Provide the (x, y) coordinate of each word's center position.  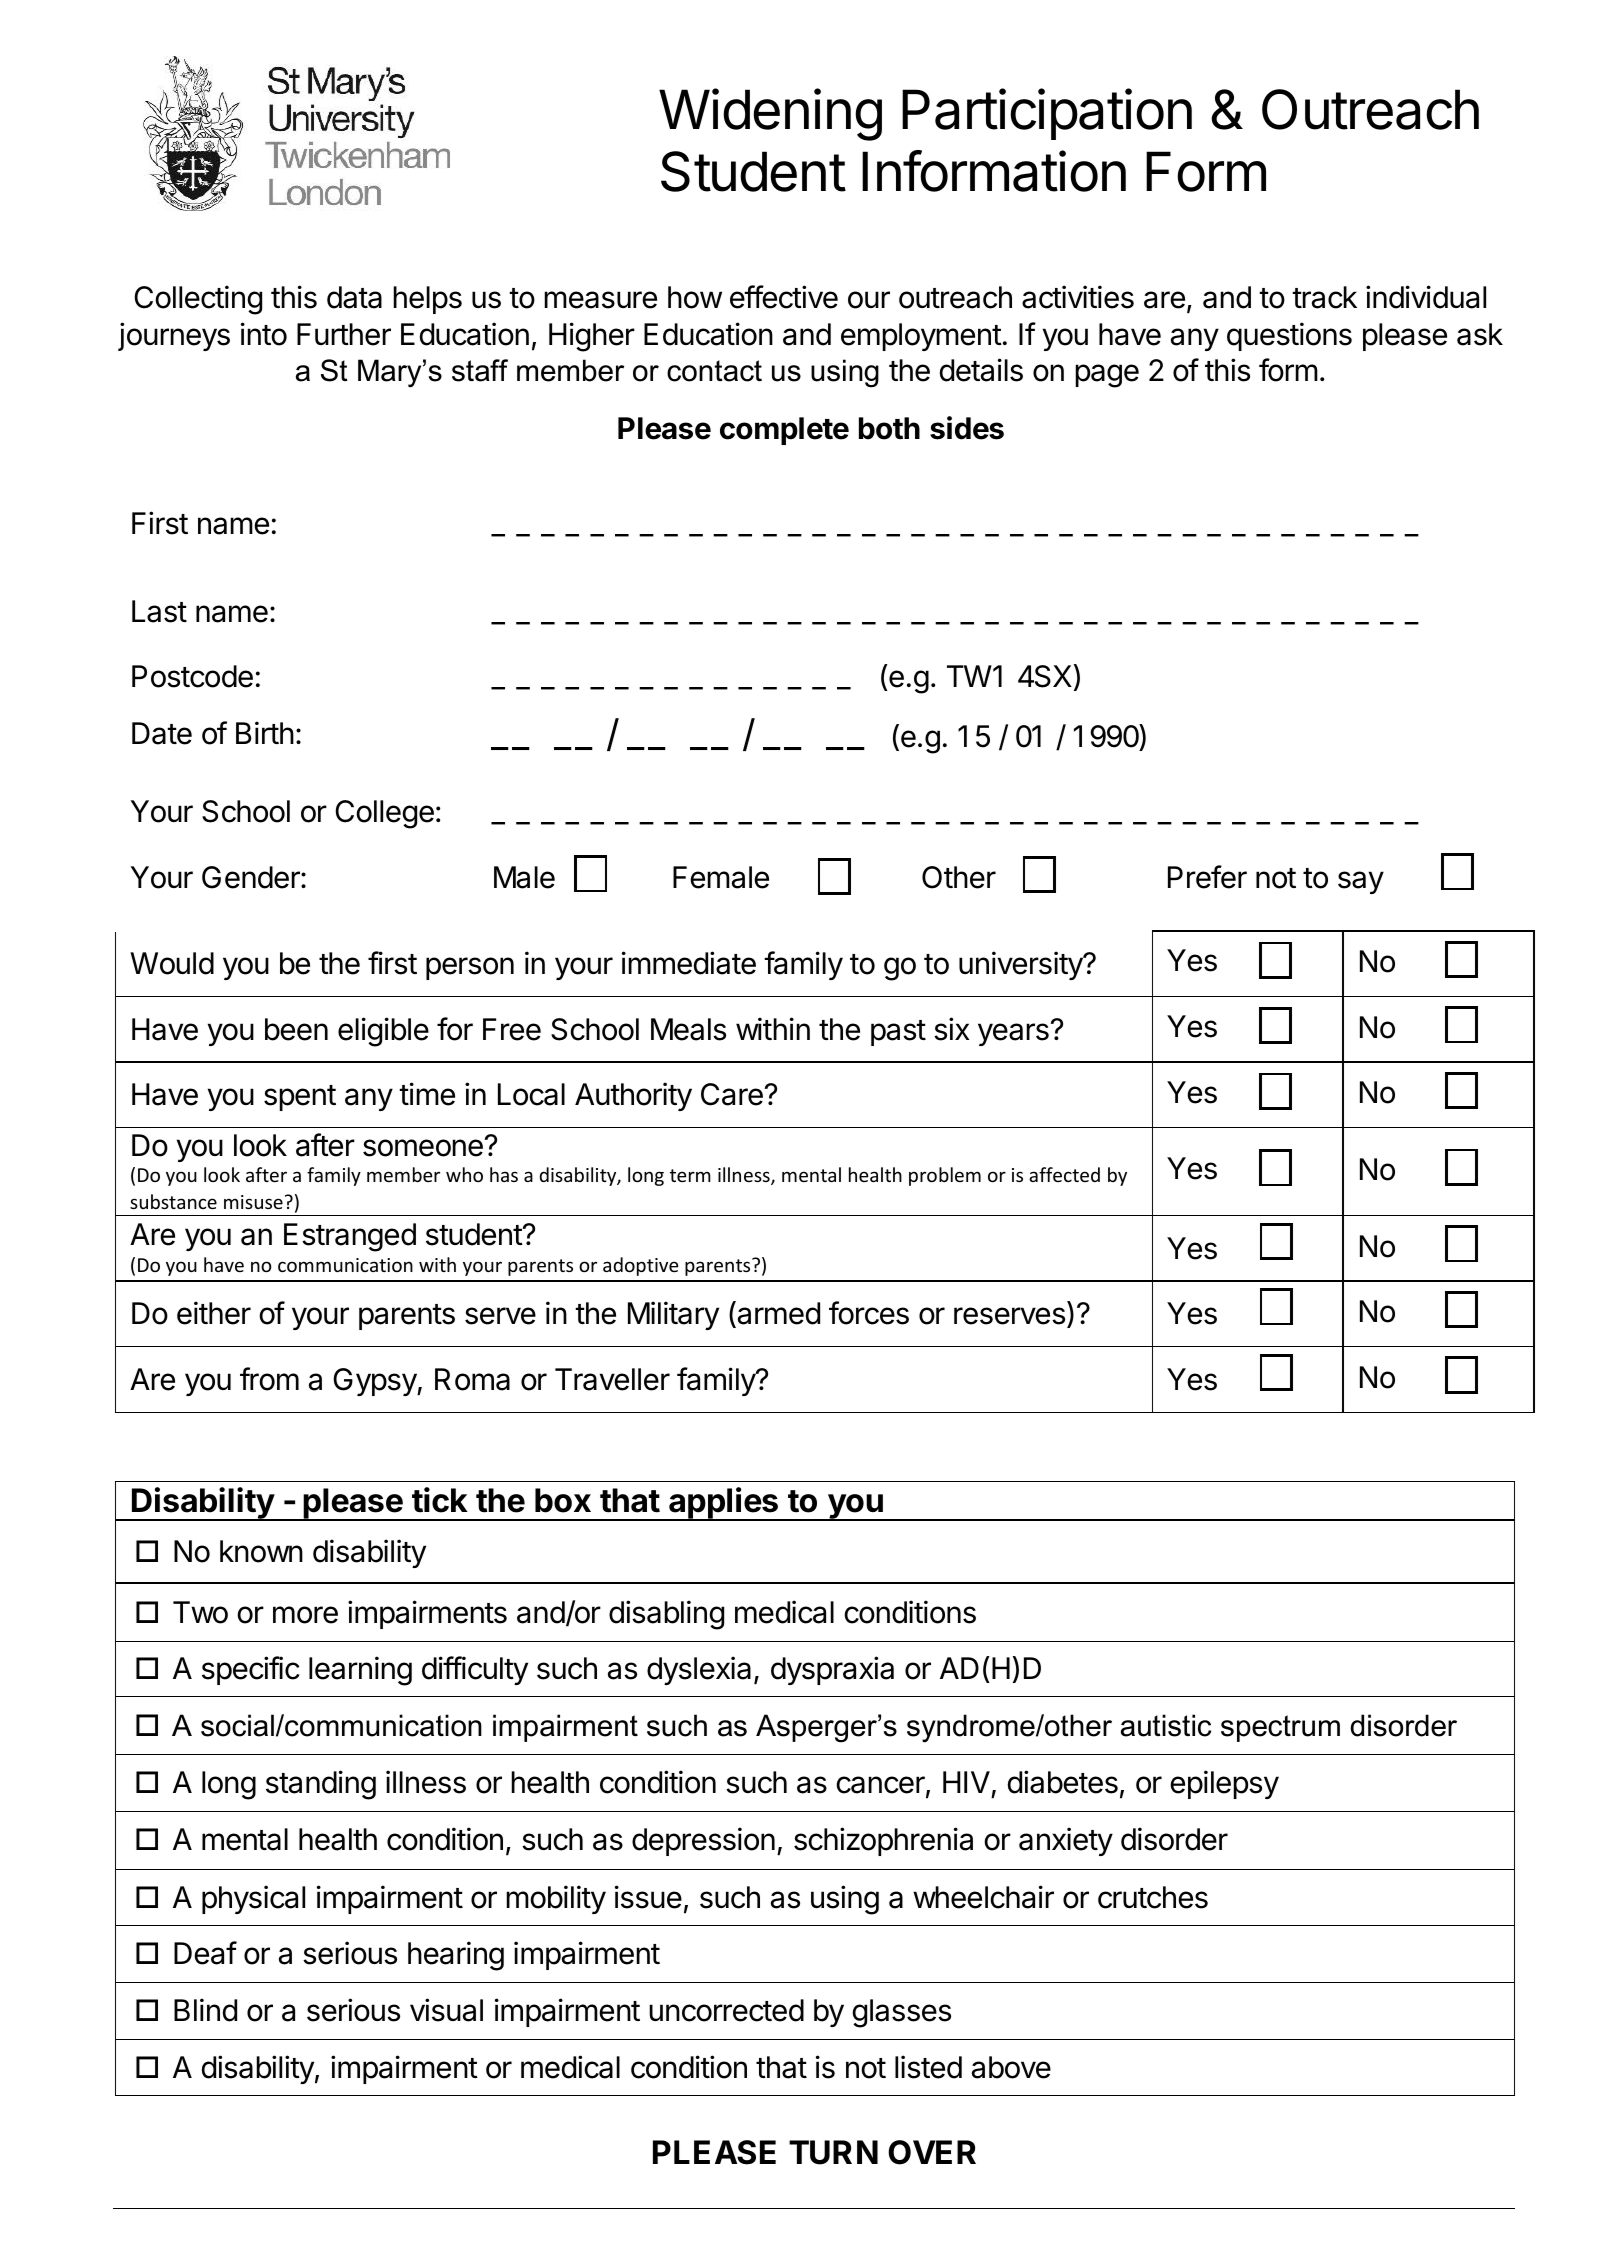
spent (300, 1098)
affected (1064, 1174)
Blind (205, 2010)
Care (732, 1094)
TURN (833, 2152)
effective (784, 297)
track (1324, 297)
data (354, 297)
